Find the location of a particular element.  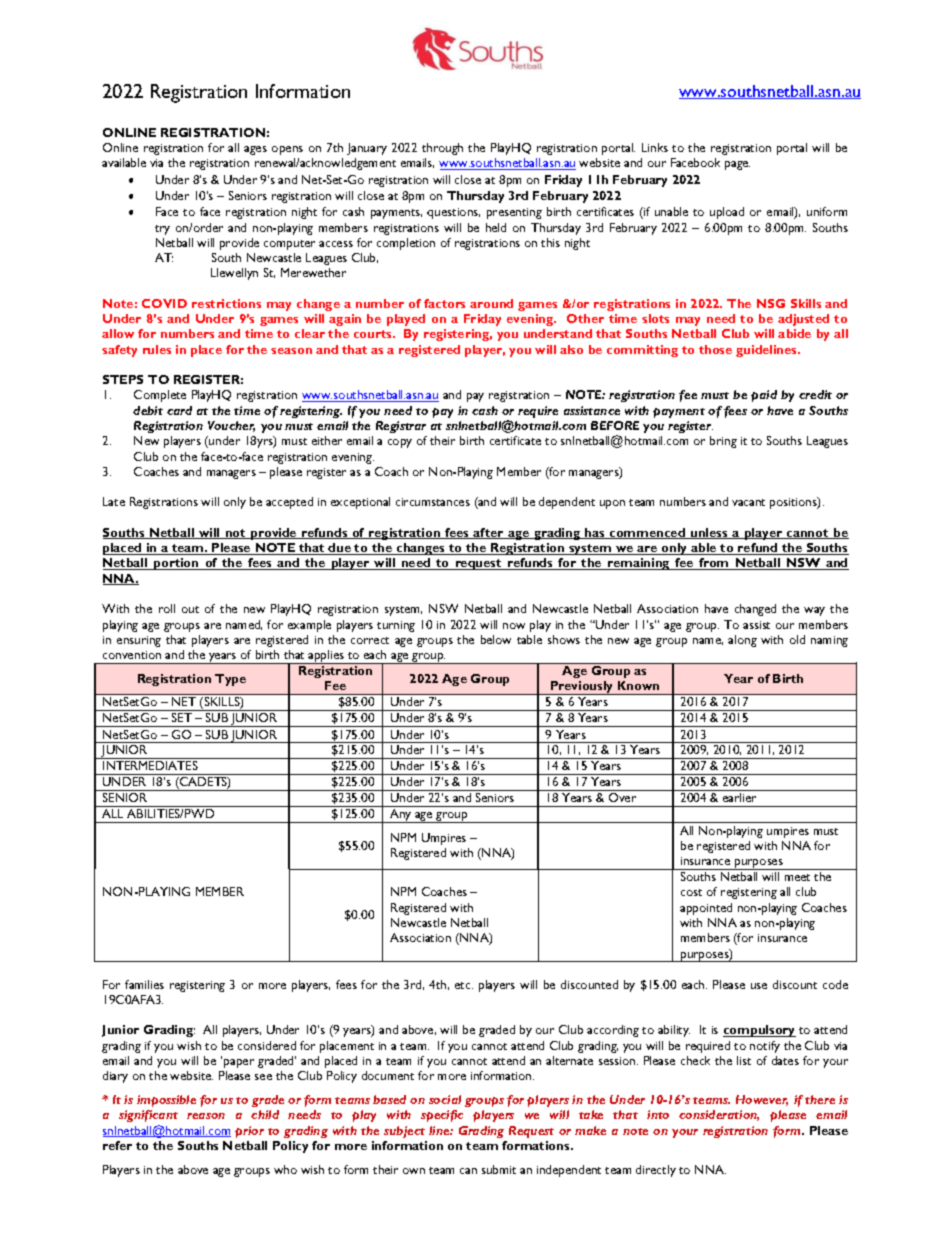

reason is located at coordinates (206, 1116).
